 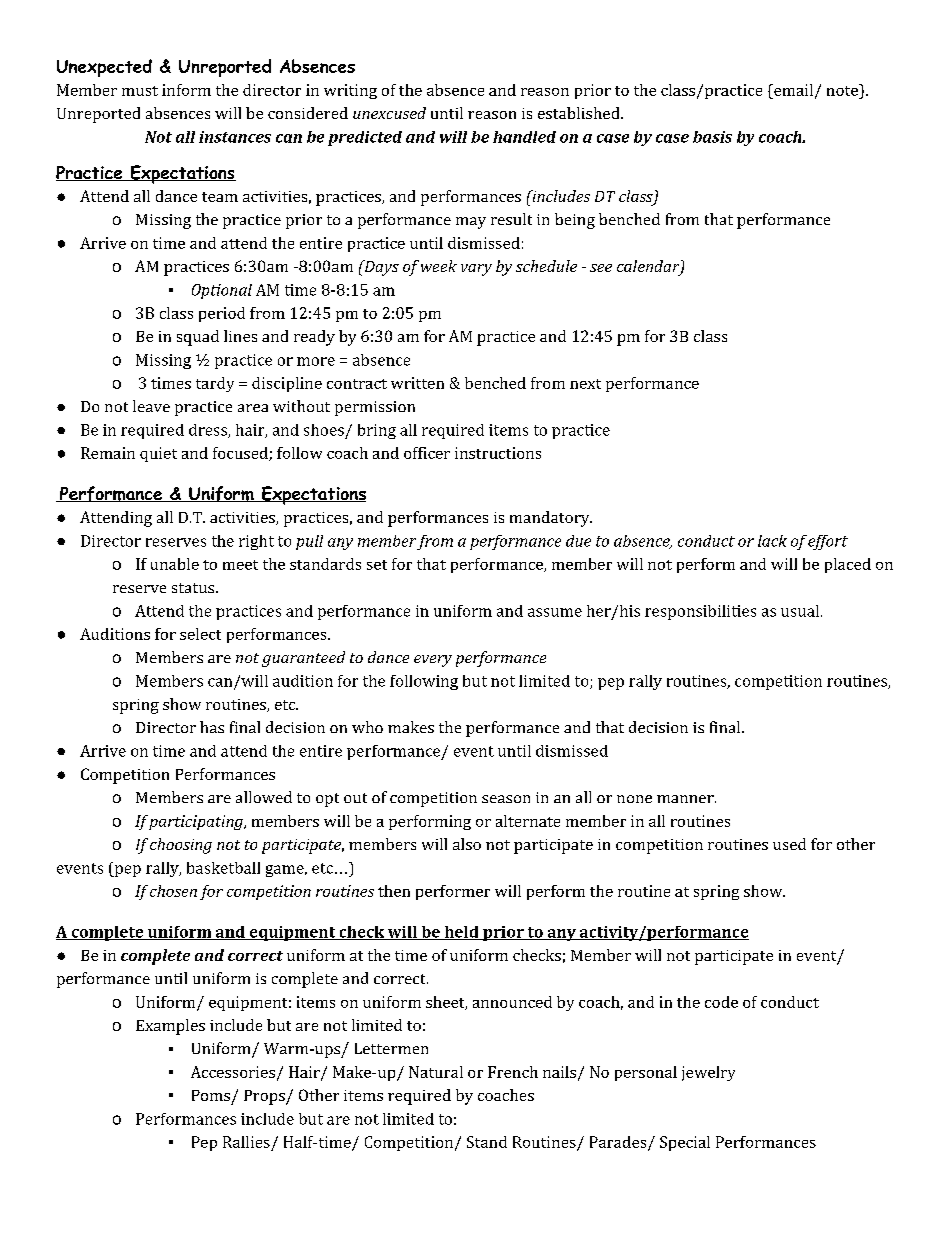 I want to click on also, so click(x=467, y=844).
